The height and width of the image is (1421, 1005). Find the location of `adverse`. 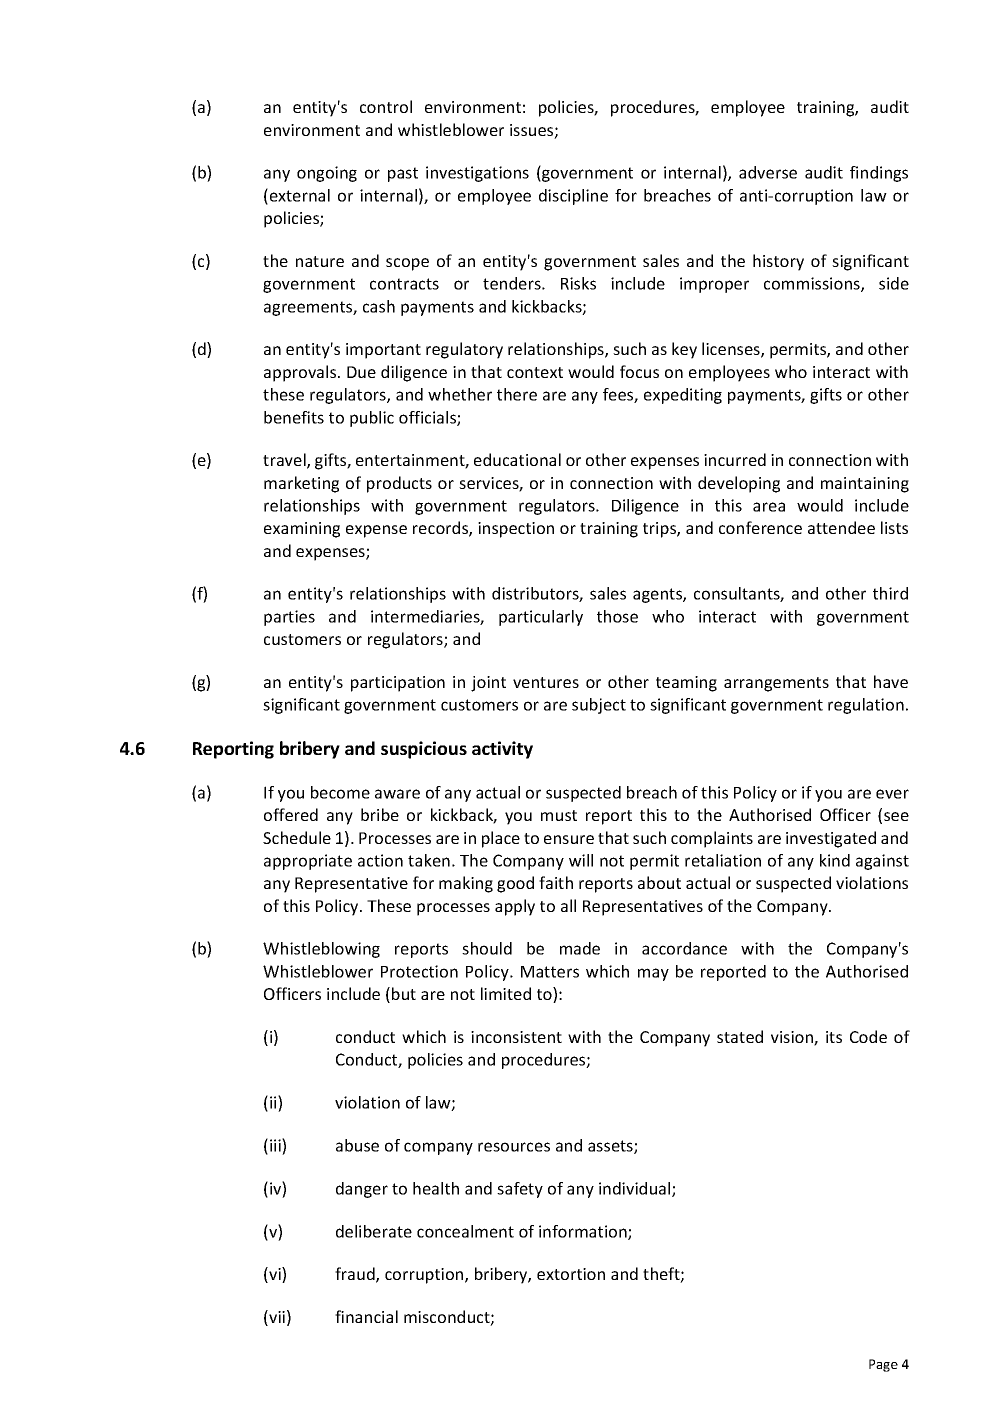

adverse is located at coordinates (768, 172).
